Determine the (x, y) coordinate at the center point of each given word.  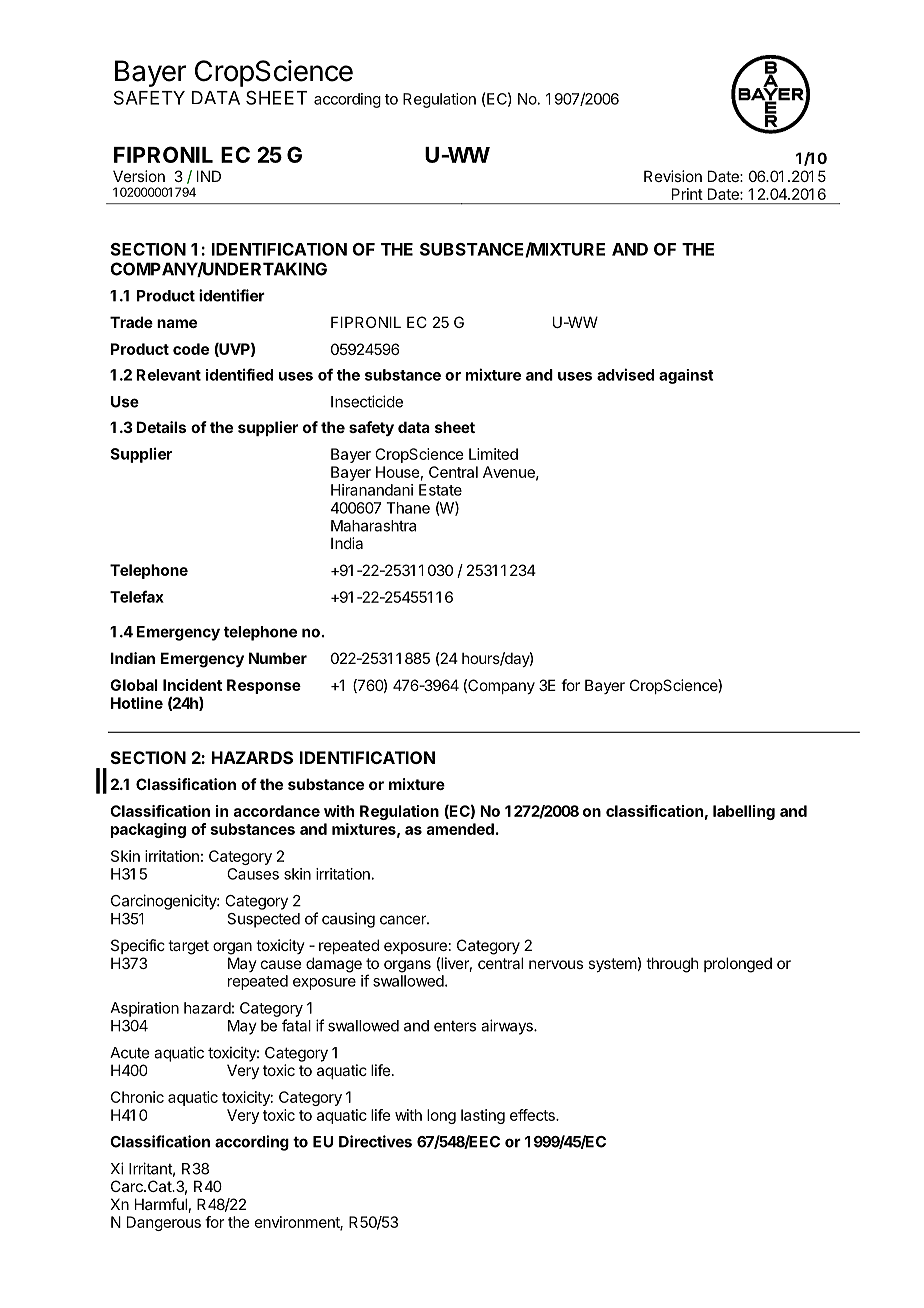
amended (460, 829)
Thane (408, 508)
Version (139, 176)
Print (687, 194)
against (686, 376)
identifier (232, 295)
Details (161, 427)
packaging (148, 830)
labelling (744, 812)
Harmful (161, 1204)
